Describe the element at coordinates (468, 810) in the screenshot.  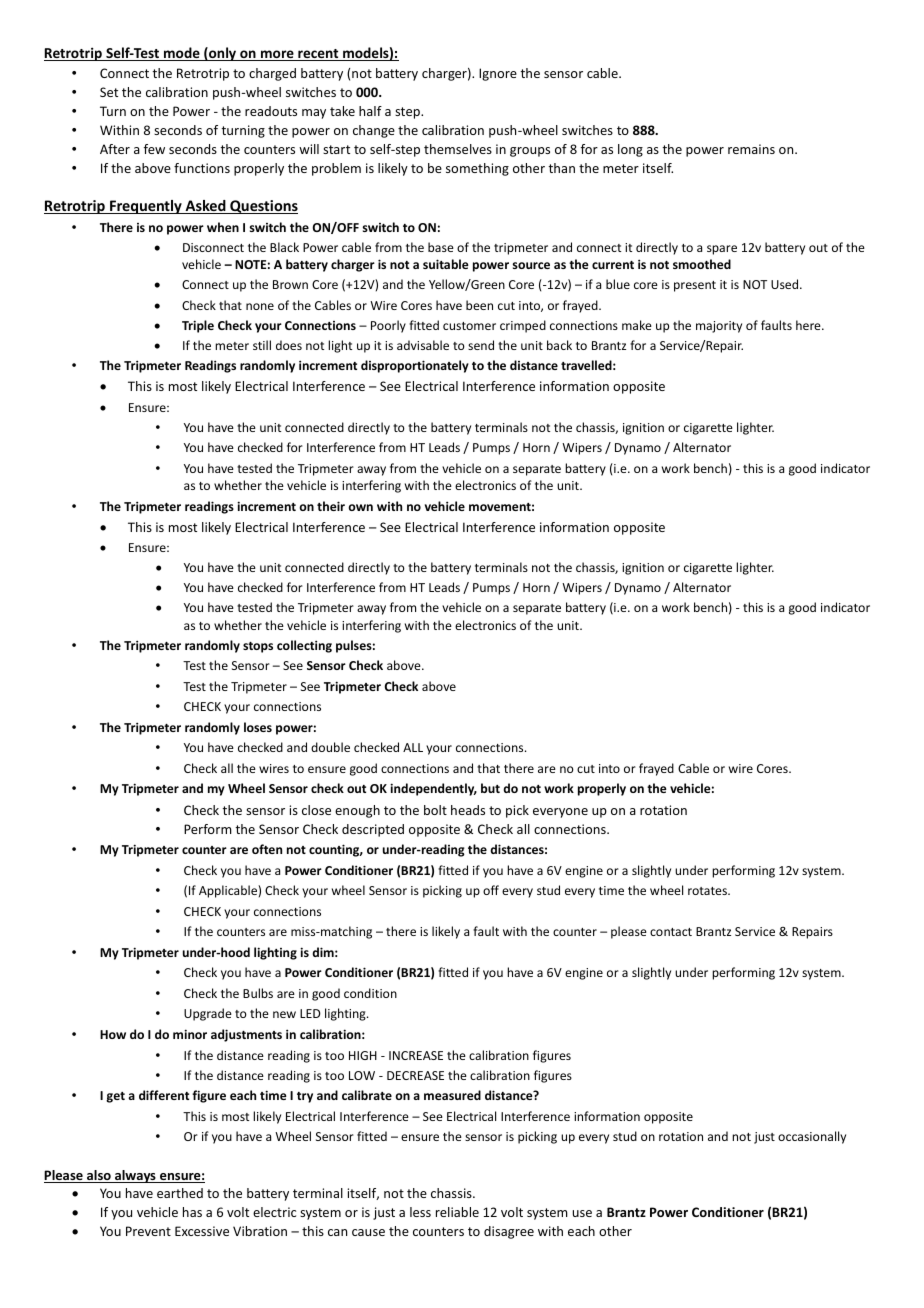
I see `heads` at that location.
